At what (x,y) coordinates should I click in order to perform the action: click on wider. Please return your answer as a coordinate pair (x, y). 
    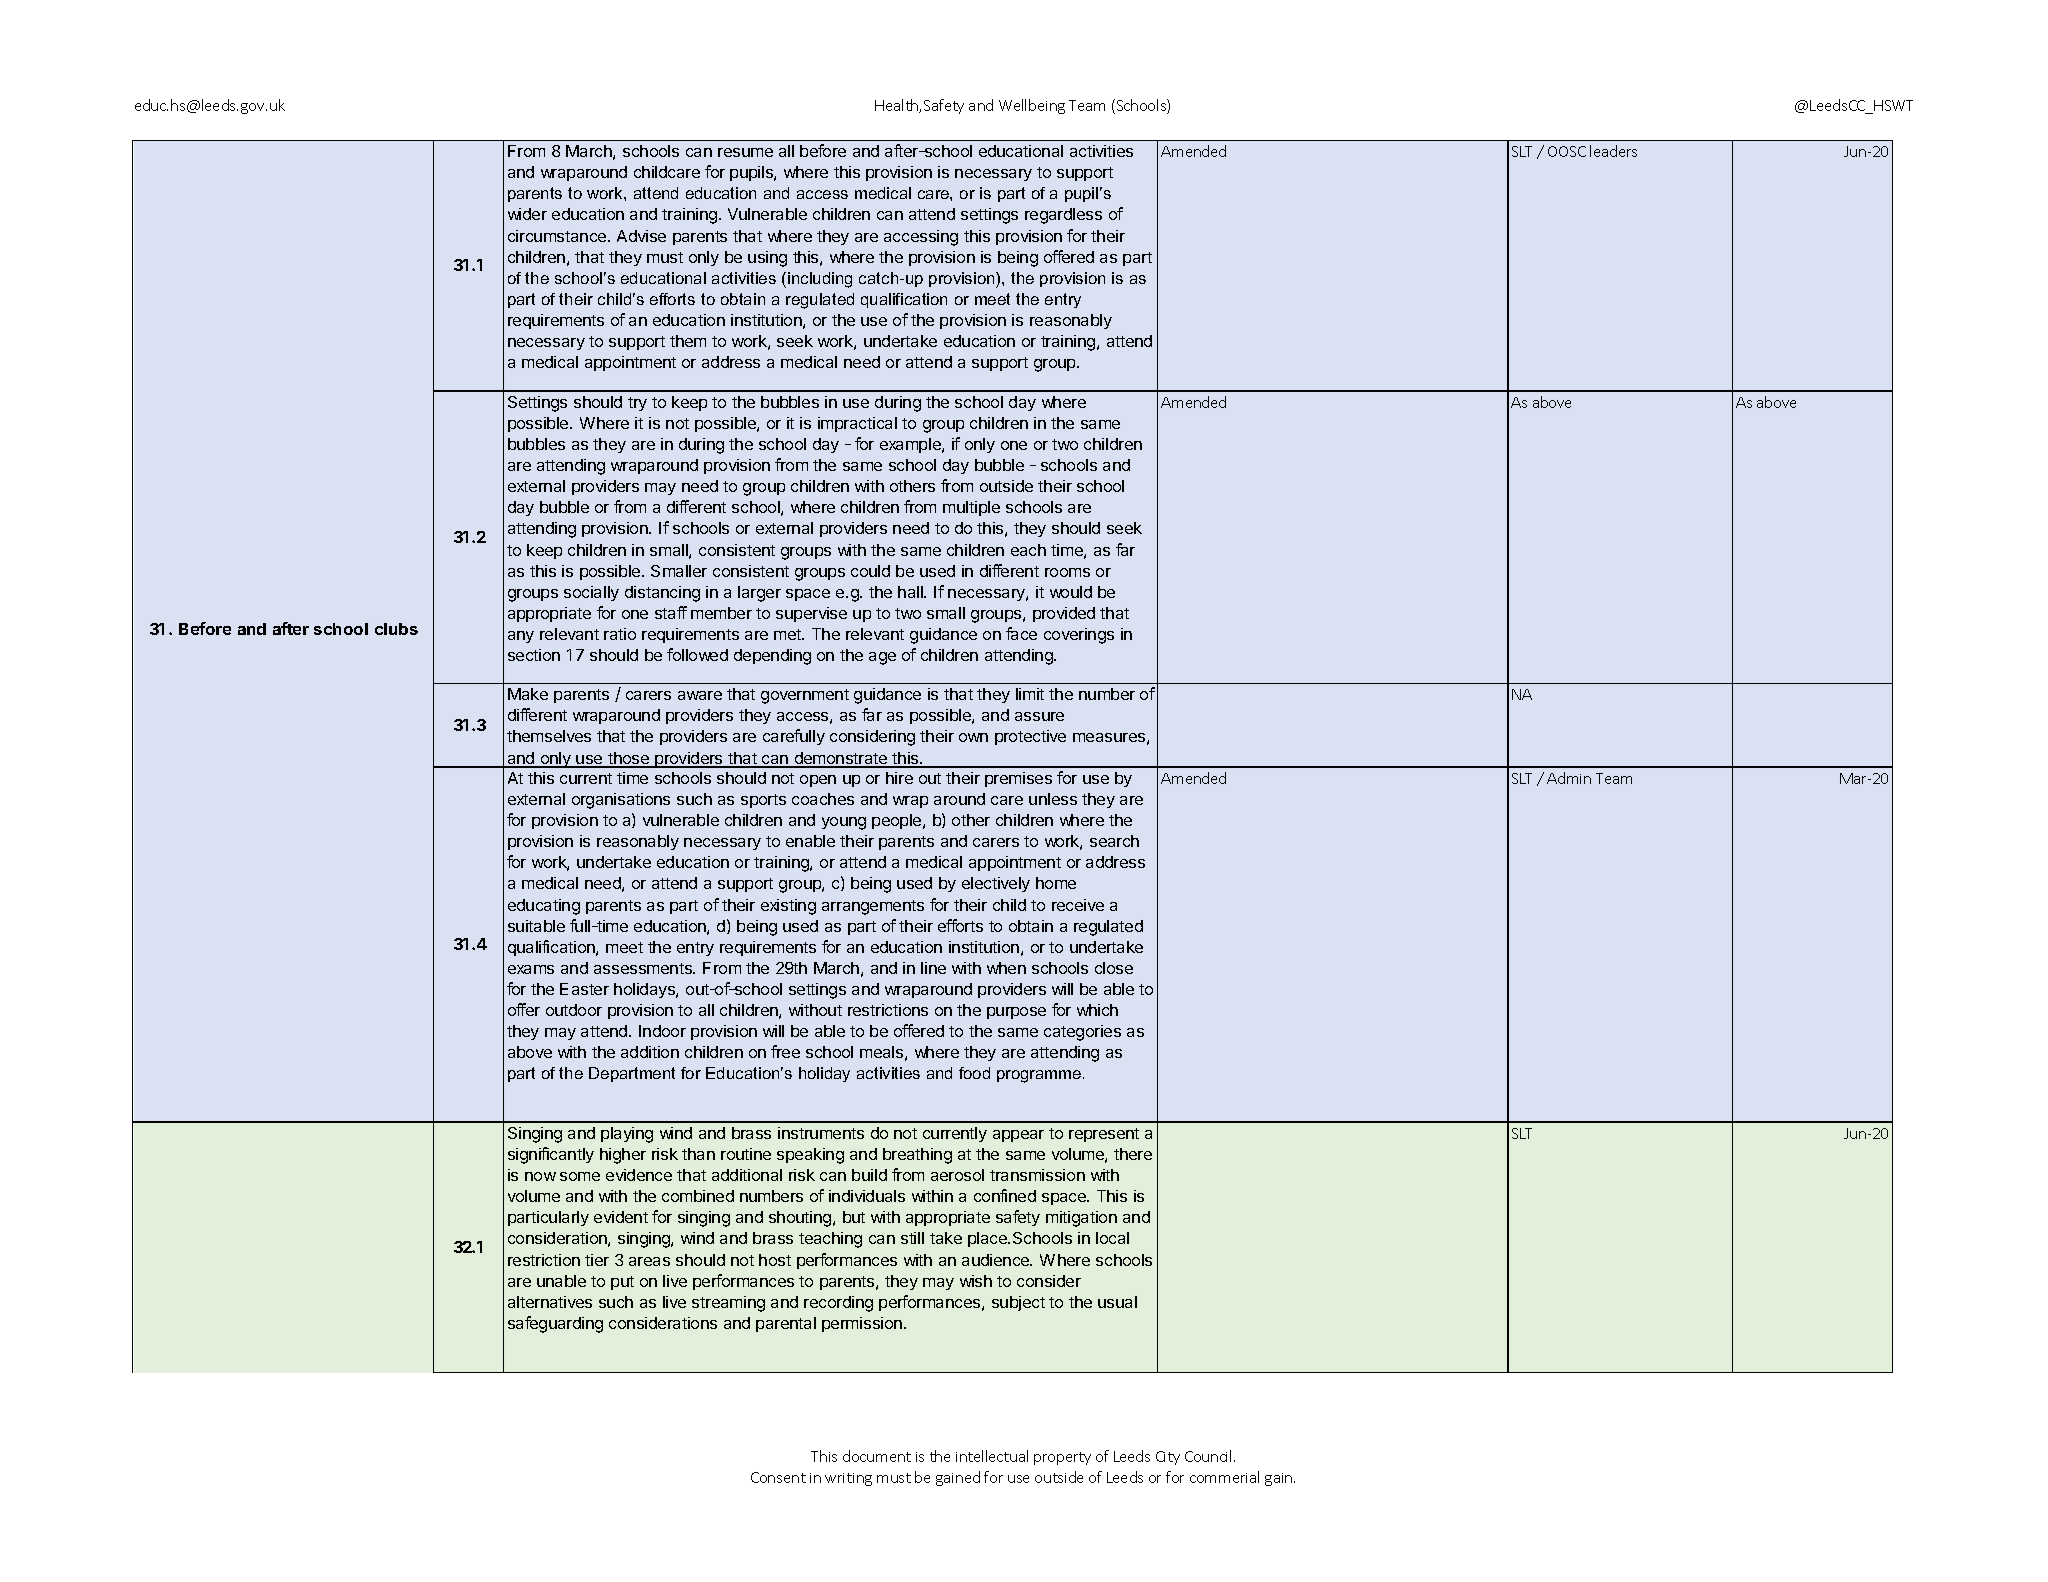
    Looking at the image, I should click on (527, 214).
